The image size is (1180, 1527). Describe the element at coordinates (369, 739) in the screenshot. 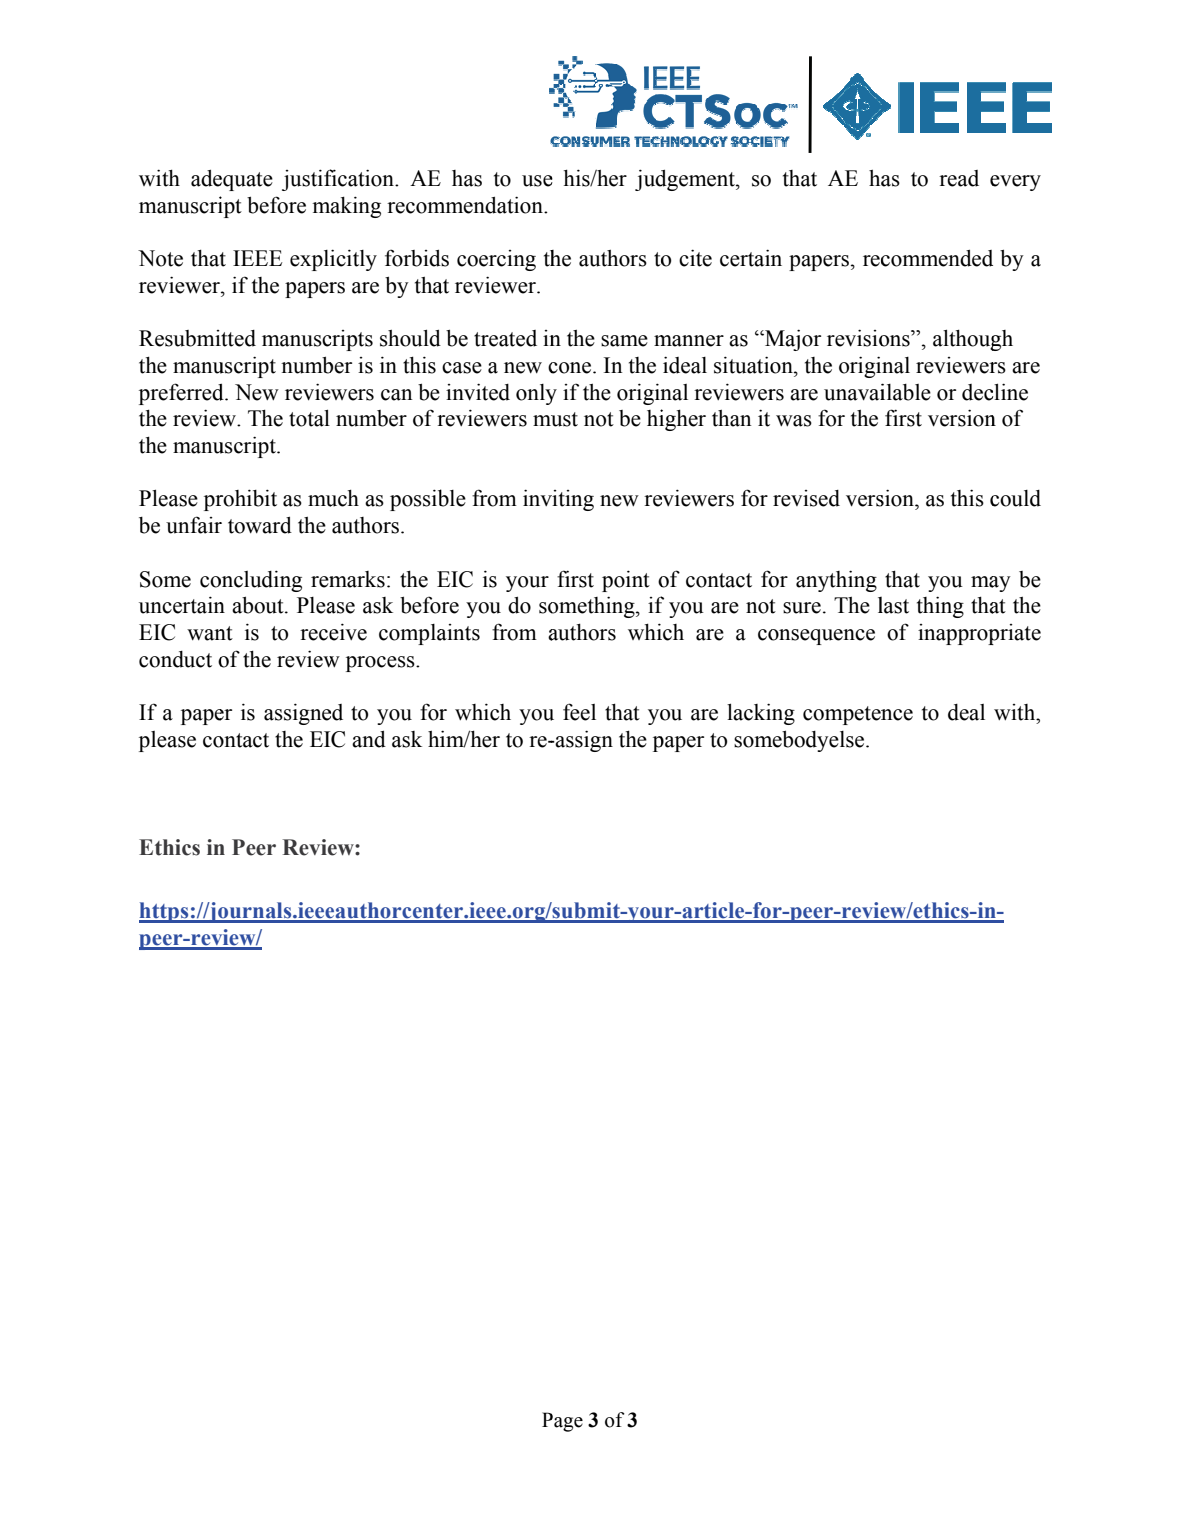

I see `and` at that location.
